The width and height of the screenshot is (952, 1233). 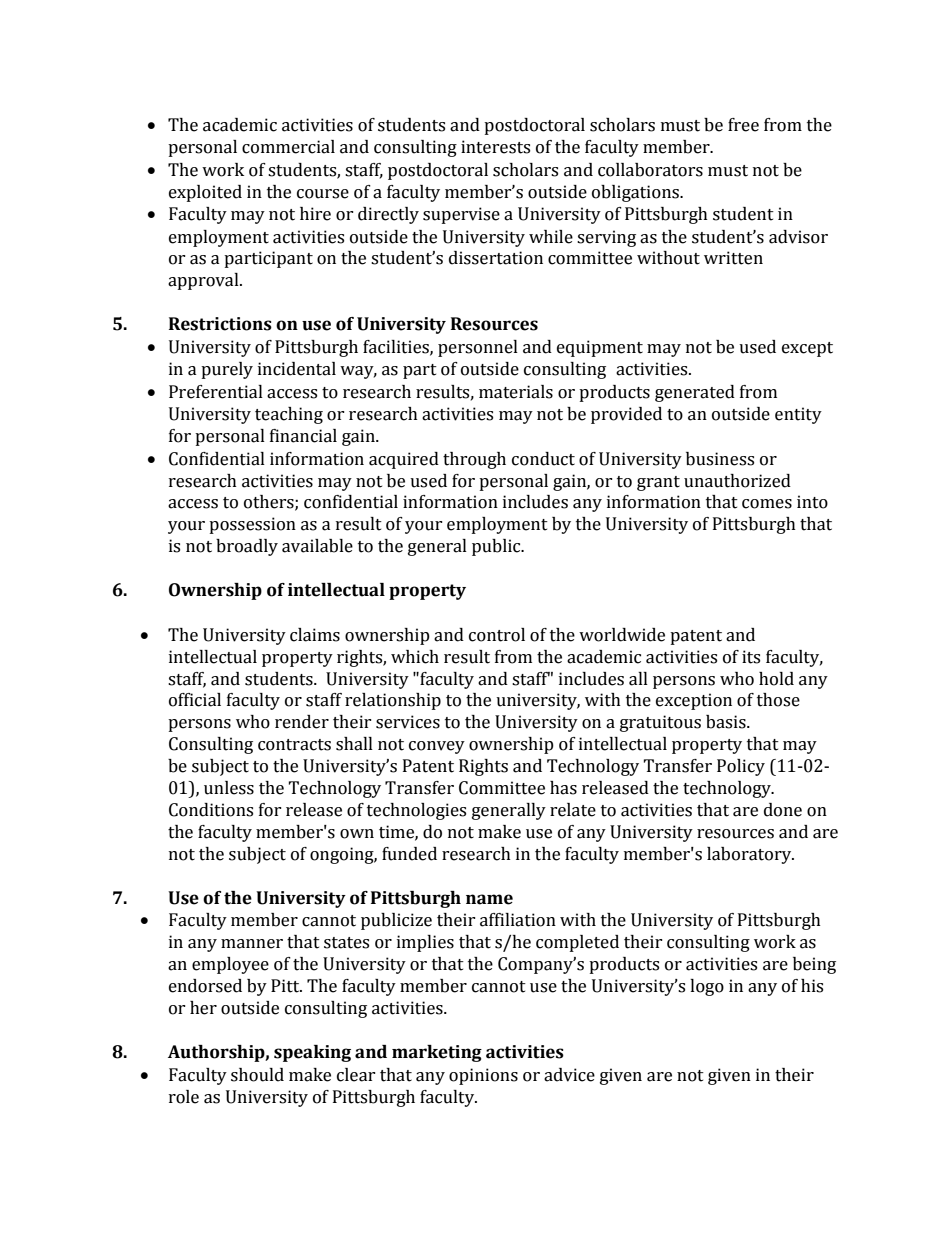 What do you see at coordinates (315, 635) in the screenshot?
I see `claims` at bounding box center [315, 635].
